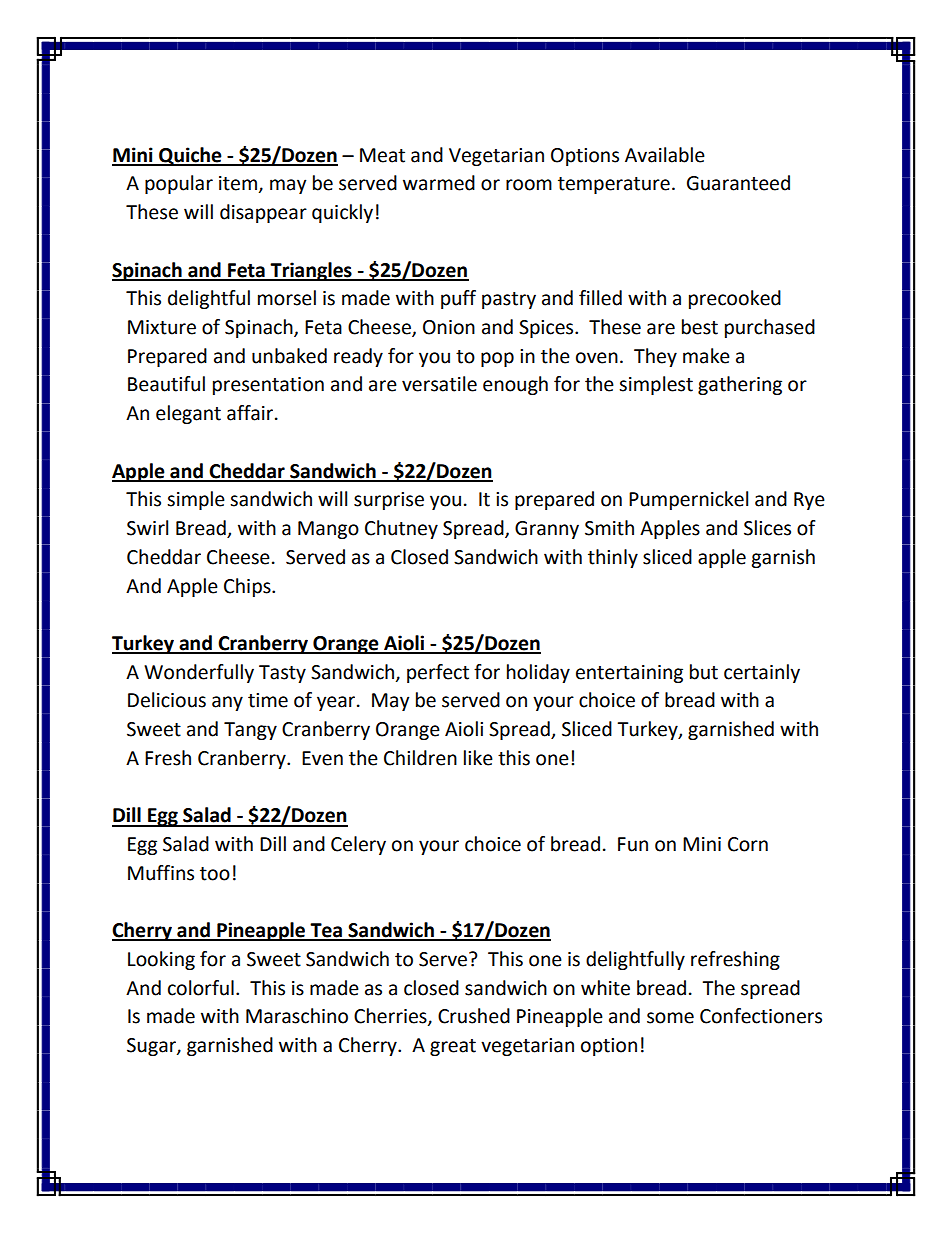 This screenshot has height=1233, width=952. What do you see at coordinates (439, 183) in the screenshot?
I see `warmed` at bounding box center [439, 183].
